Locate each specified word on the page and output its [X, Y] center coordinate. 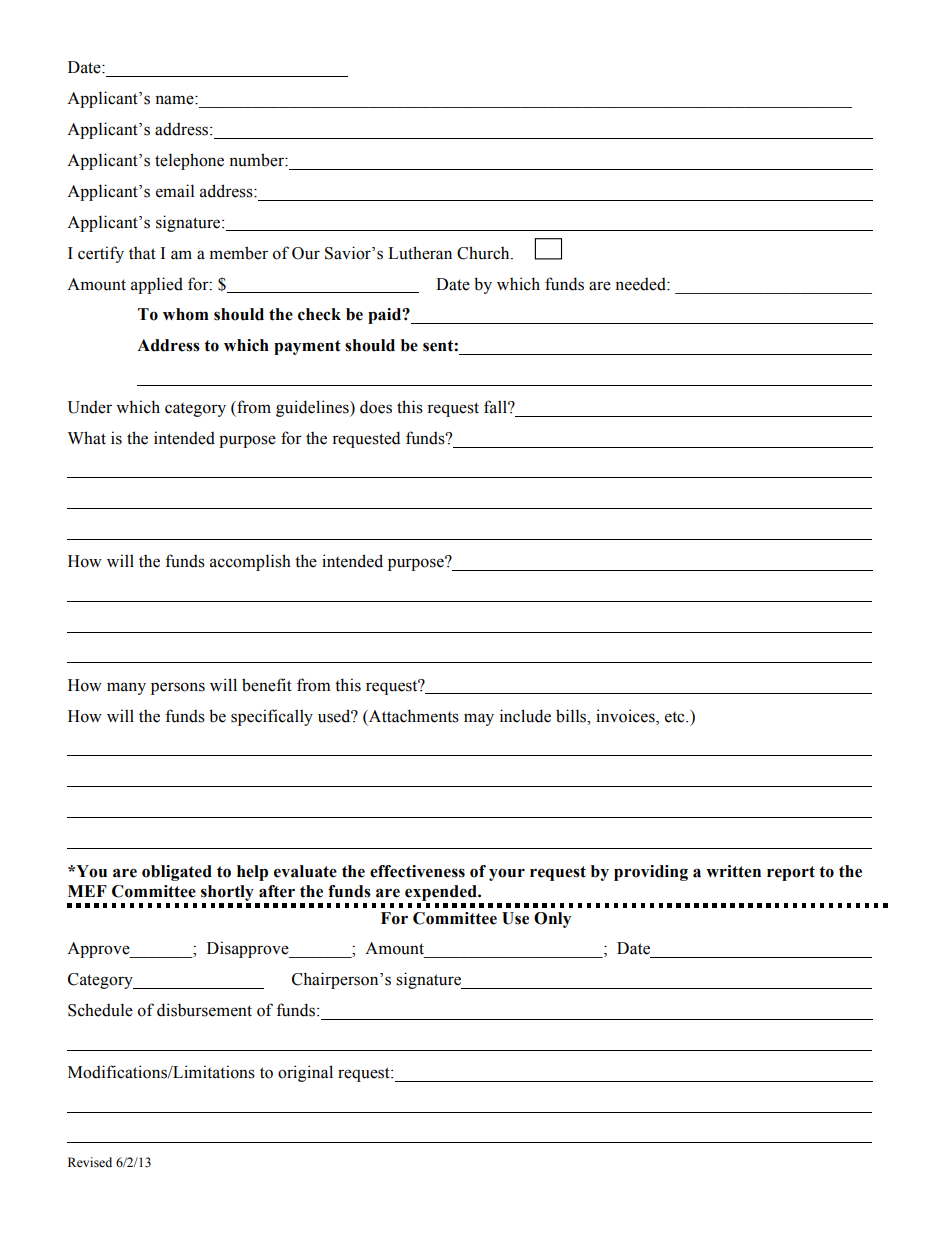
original [305, 1073]
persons [178, 688]
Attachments [413, 716]
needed [641, 284]
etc [676, 717]
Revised [90, 1162]
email [175, 191]
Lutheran [420, 253]
